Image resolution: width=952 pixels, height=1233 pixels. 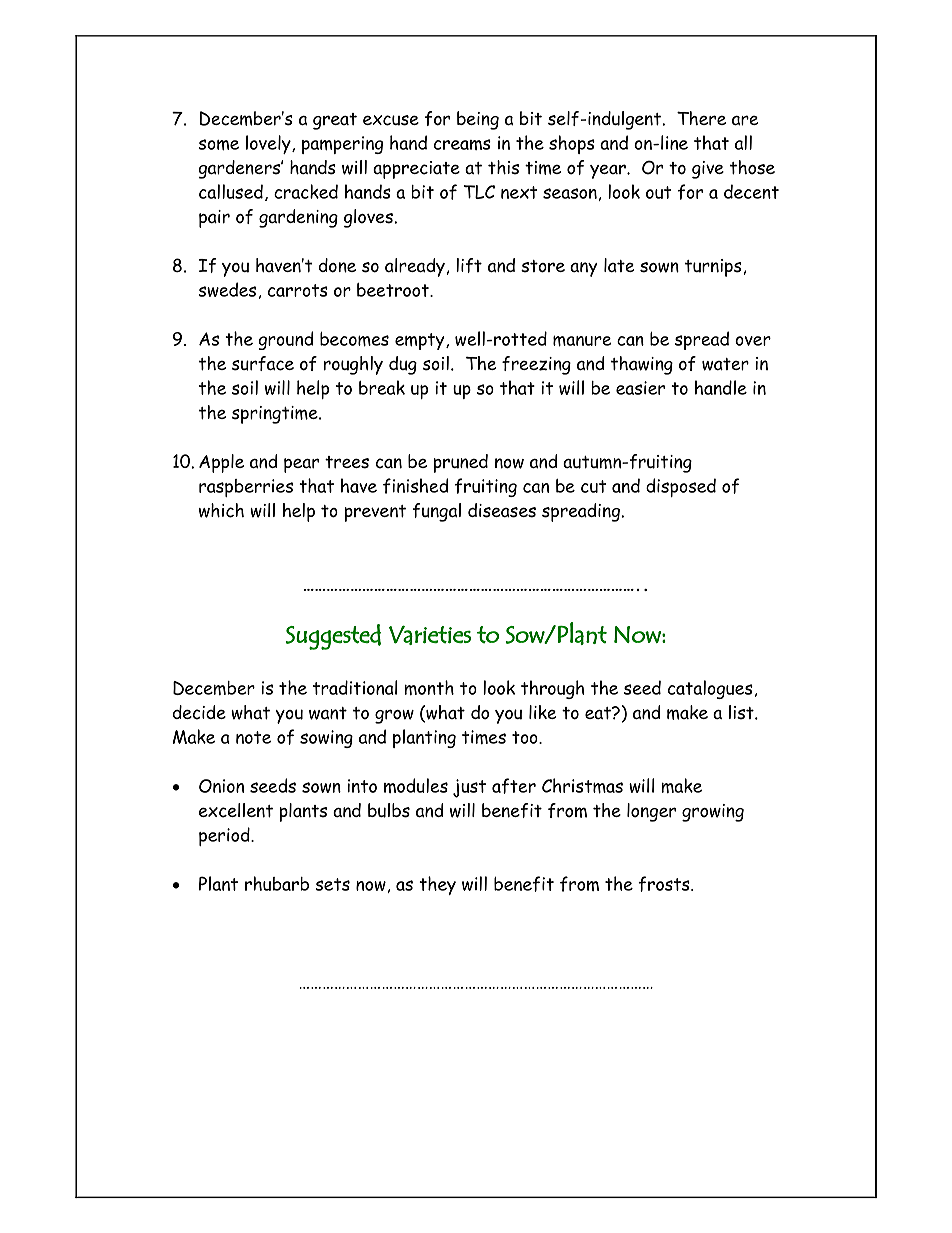 I want to click on frosts, so click(x=665, y=884).
